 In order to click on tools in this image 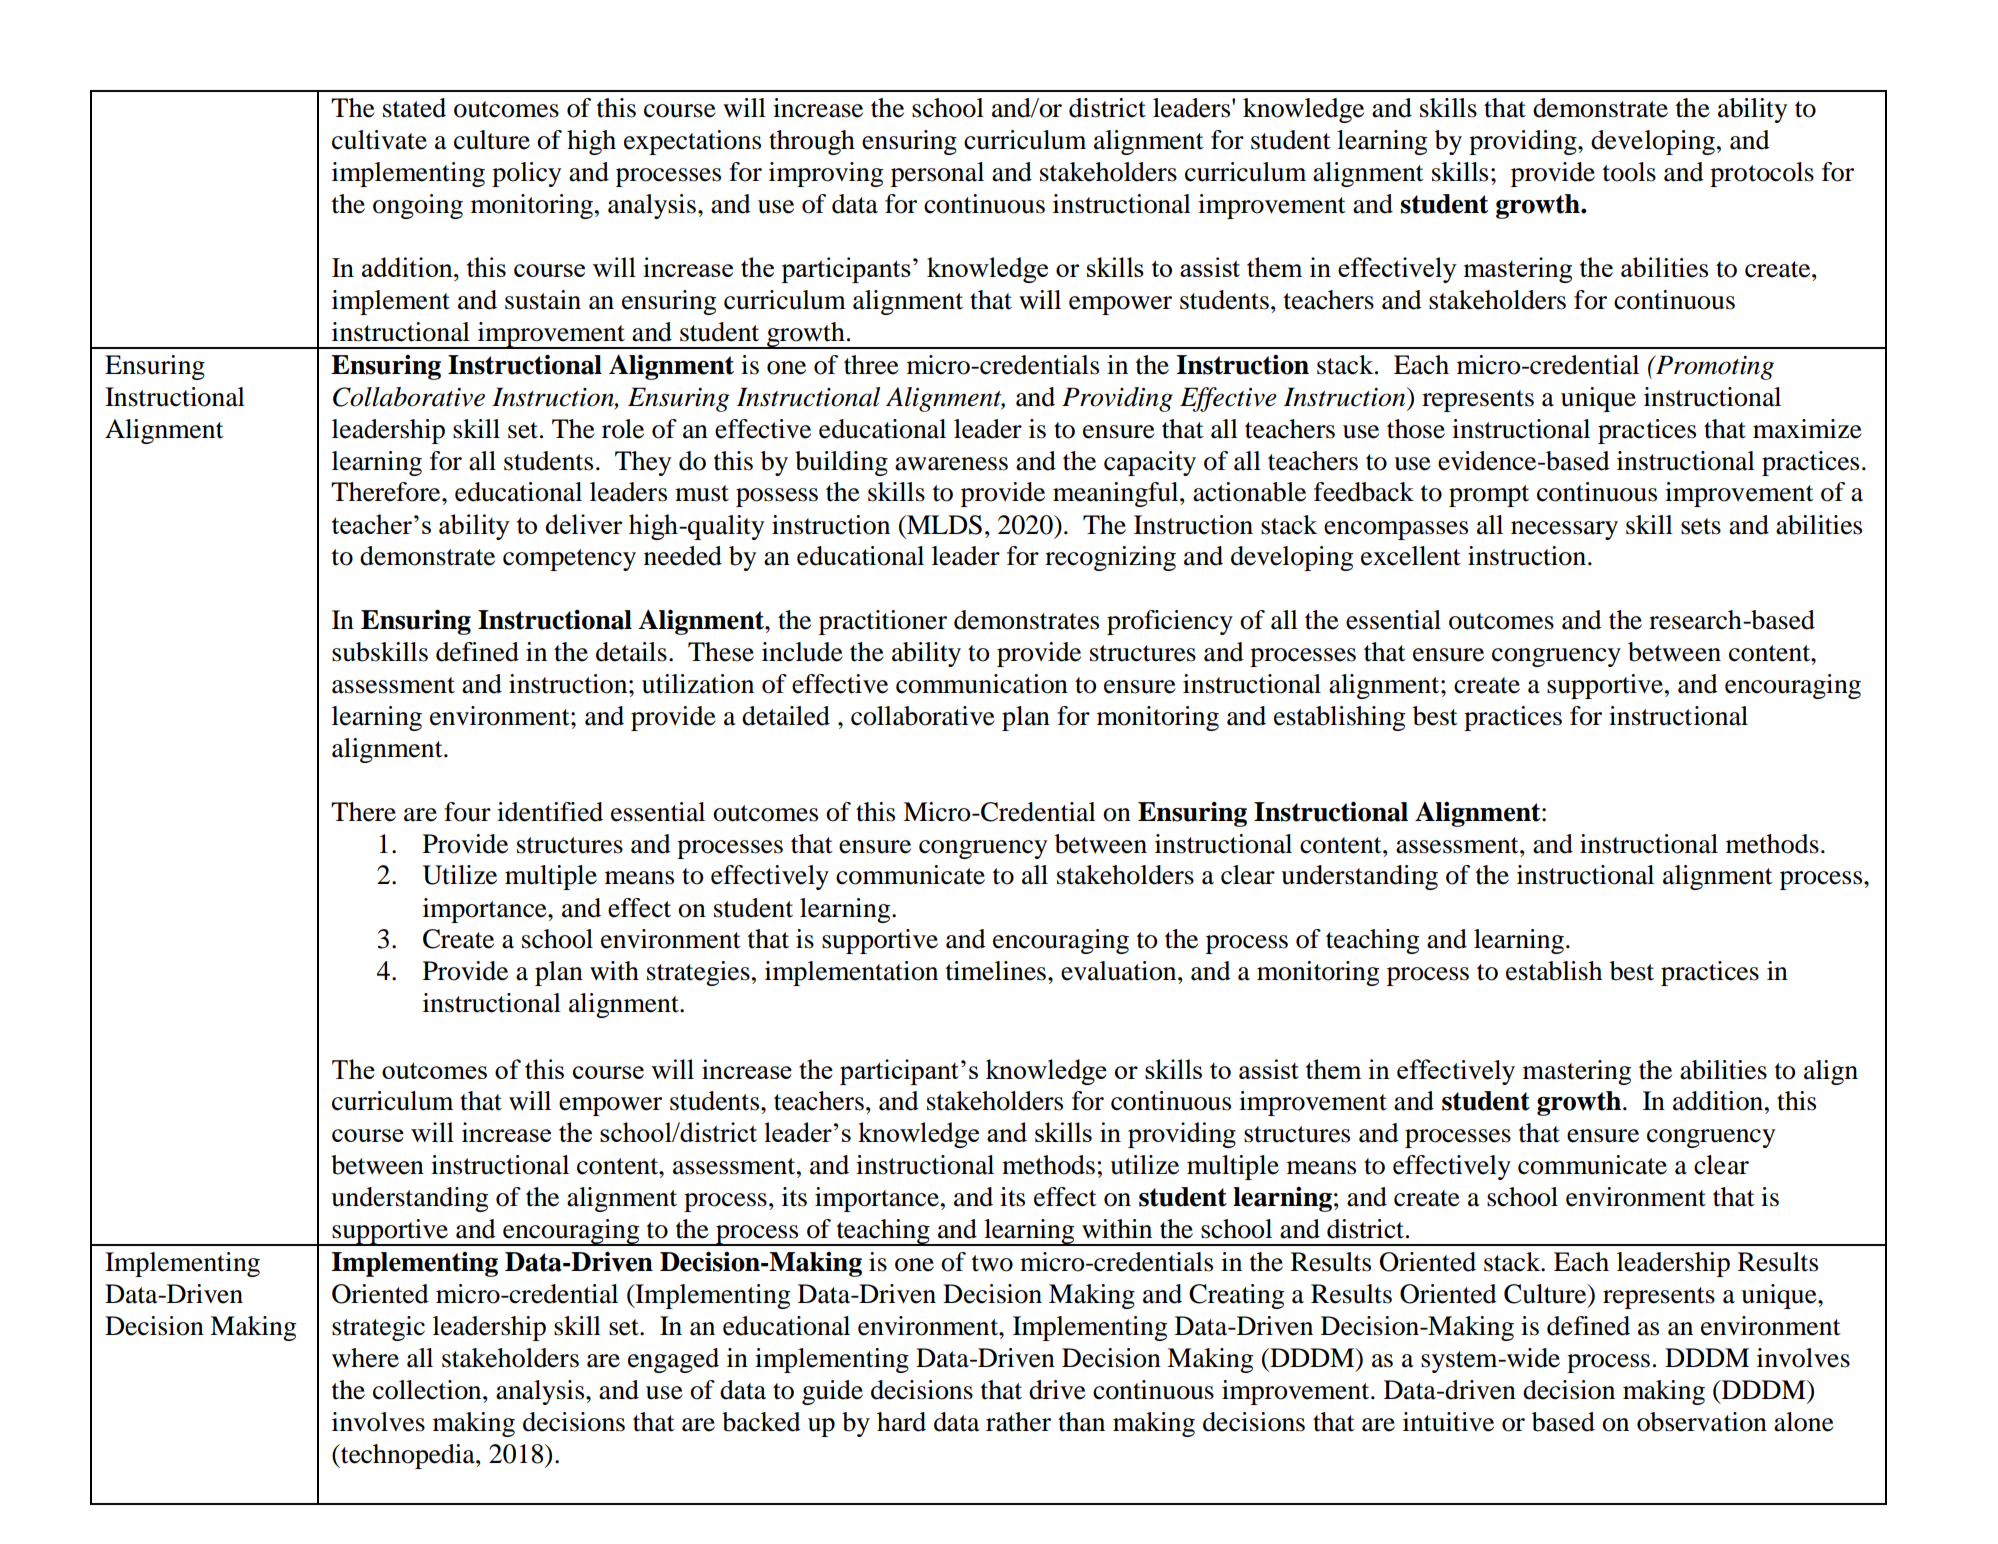, I will do `click(1629, 172)`.
